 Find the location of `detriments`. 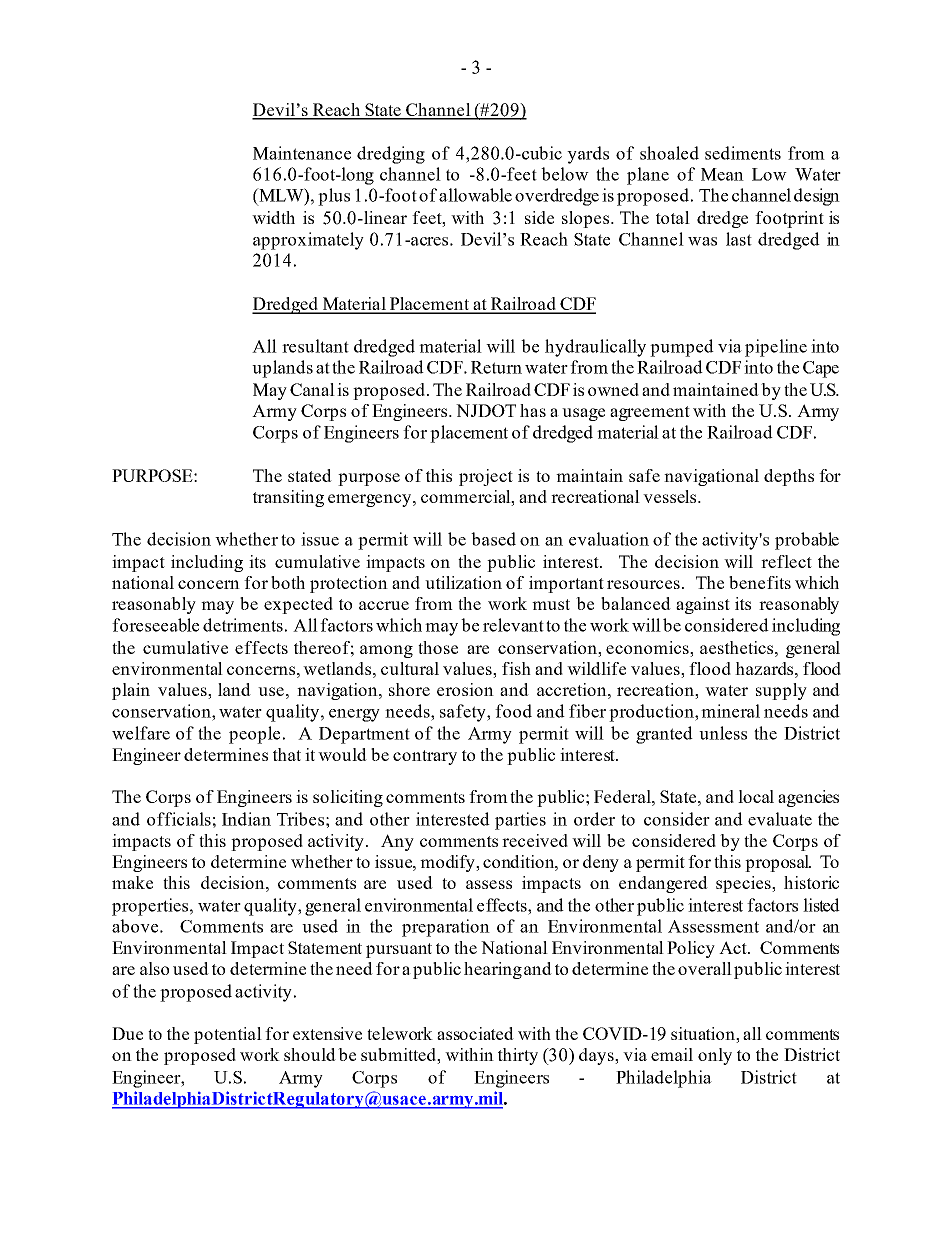

detriments is located at coordinates (243, 625).
